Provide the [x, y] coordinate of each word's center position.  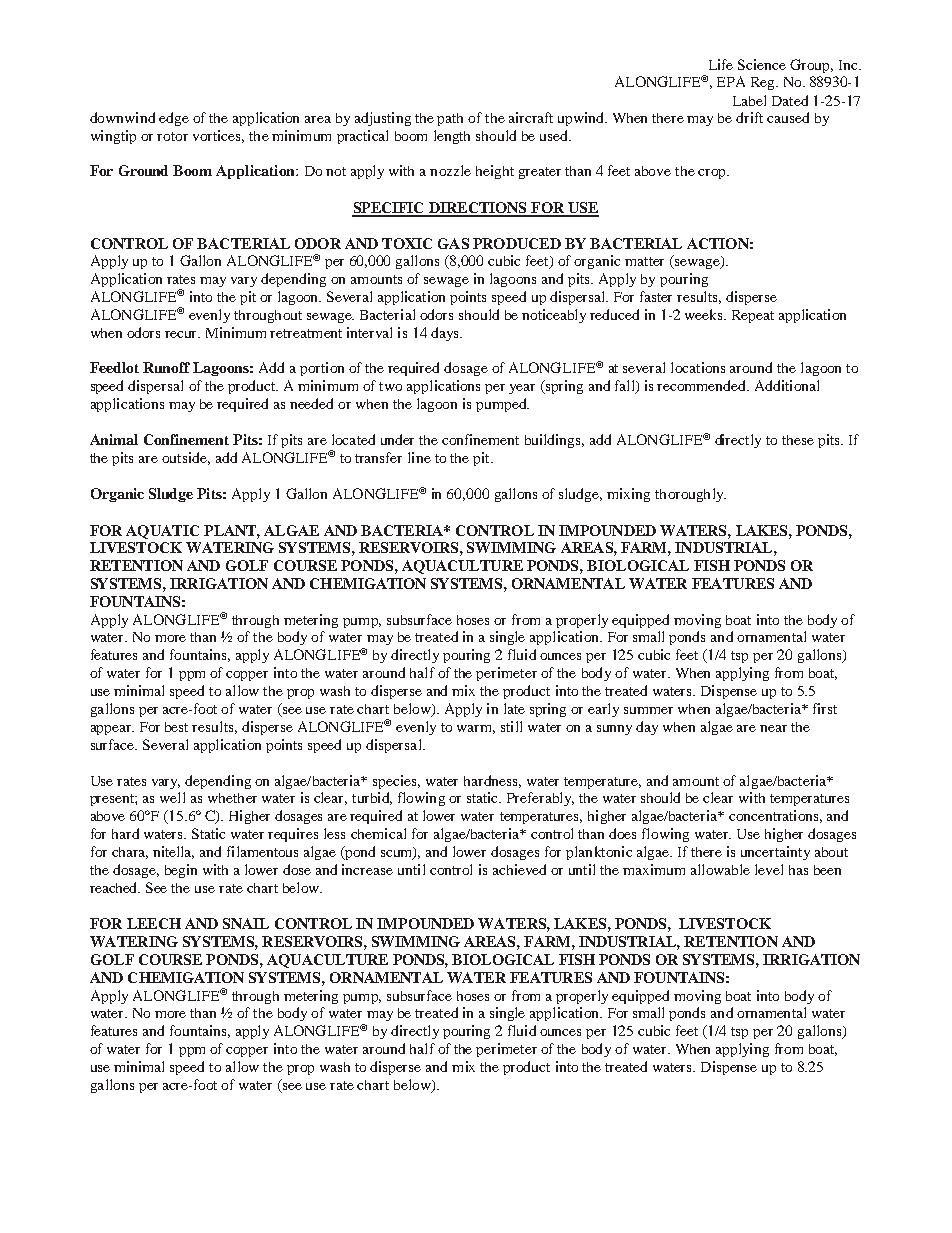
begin [181, 871]
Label [749, 100]
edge [174, 119]
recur [182, 334]
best [176, 727]
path [450, 119]
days [446, 334]
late [514, 708]
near [773, 728]
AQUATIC [162, 532]
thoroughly [690, 495]
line [419, 457]
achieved [519, 869]
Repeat [753, 316]
